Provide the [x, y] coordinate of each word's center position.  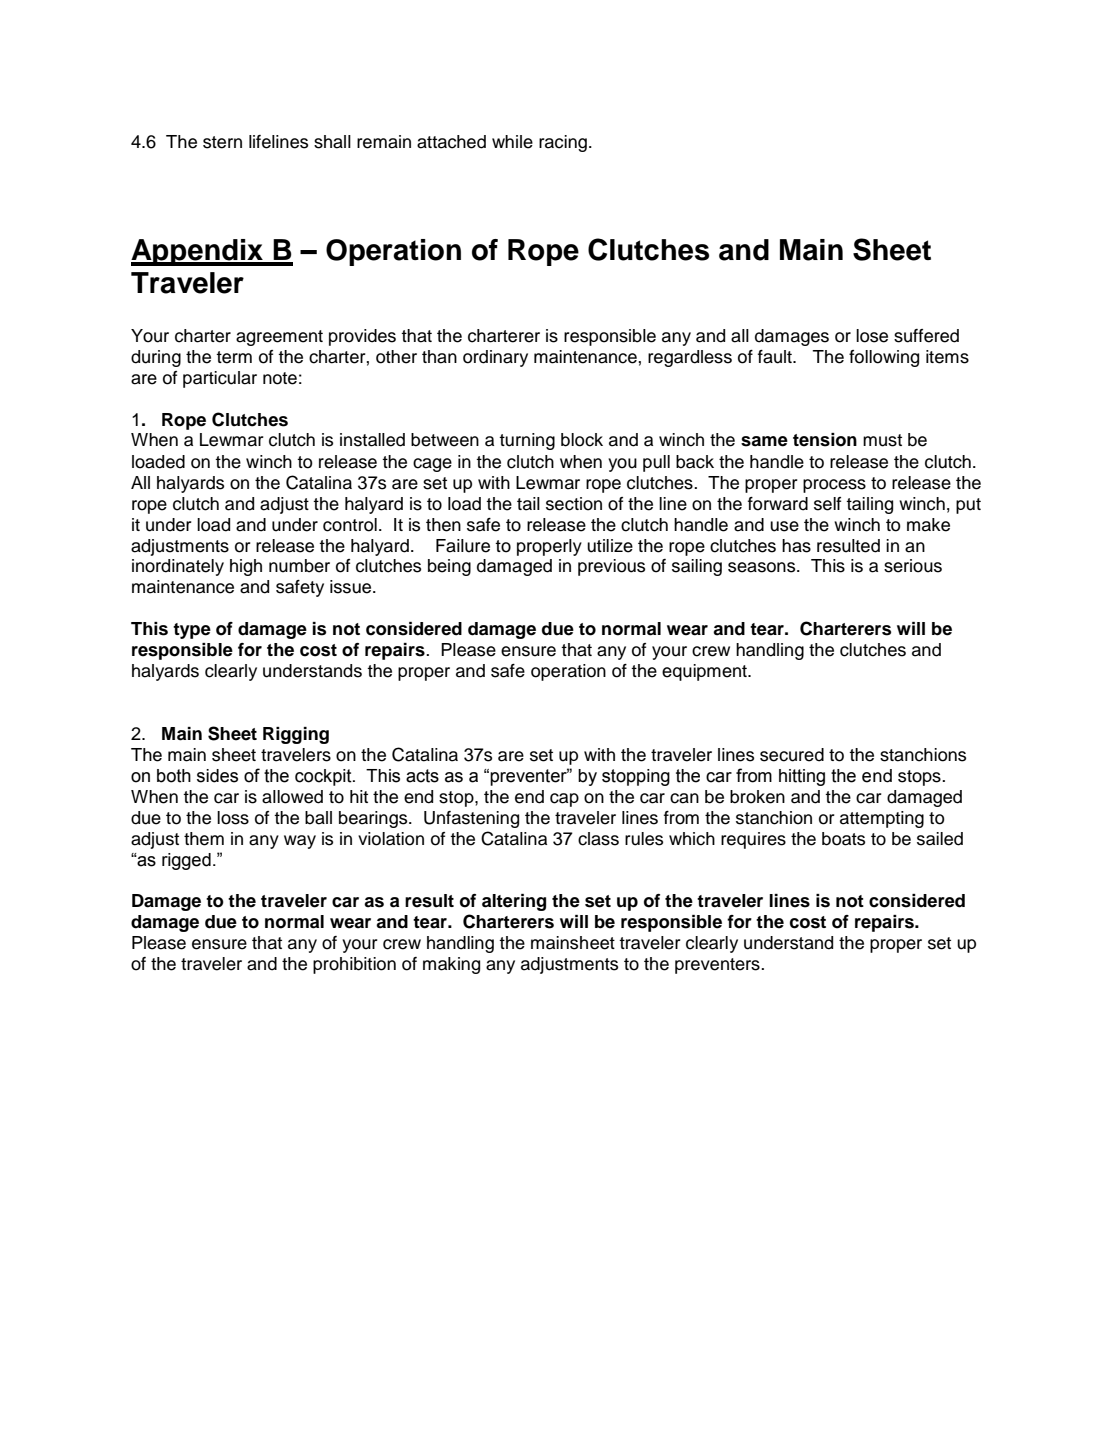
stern [222, 142]
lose [872, 336]
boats [843, 839]
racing [563, 143]
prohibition [354, 965]
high [246, 567]
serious [913, 566]
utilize [610, 546]
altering [514, 902]
